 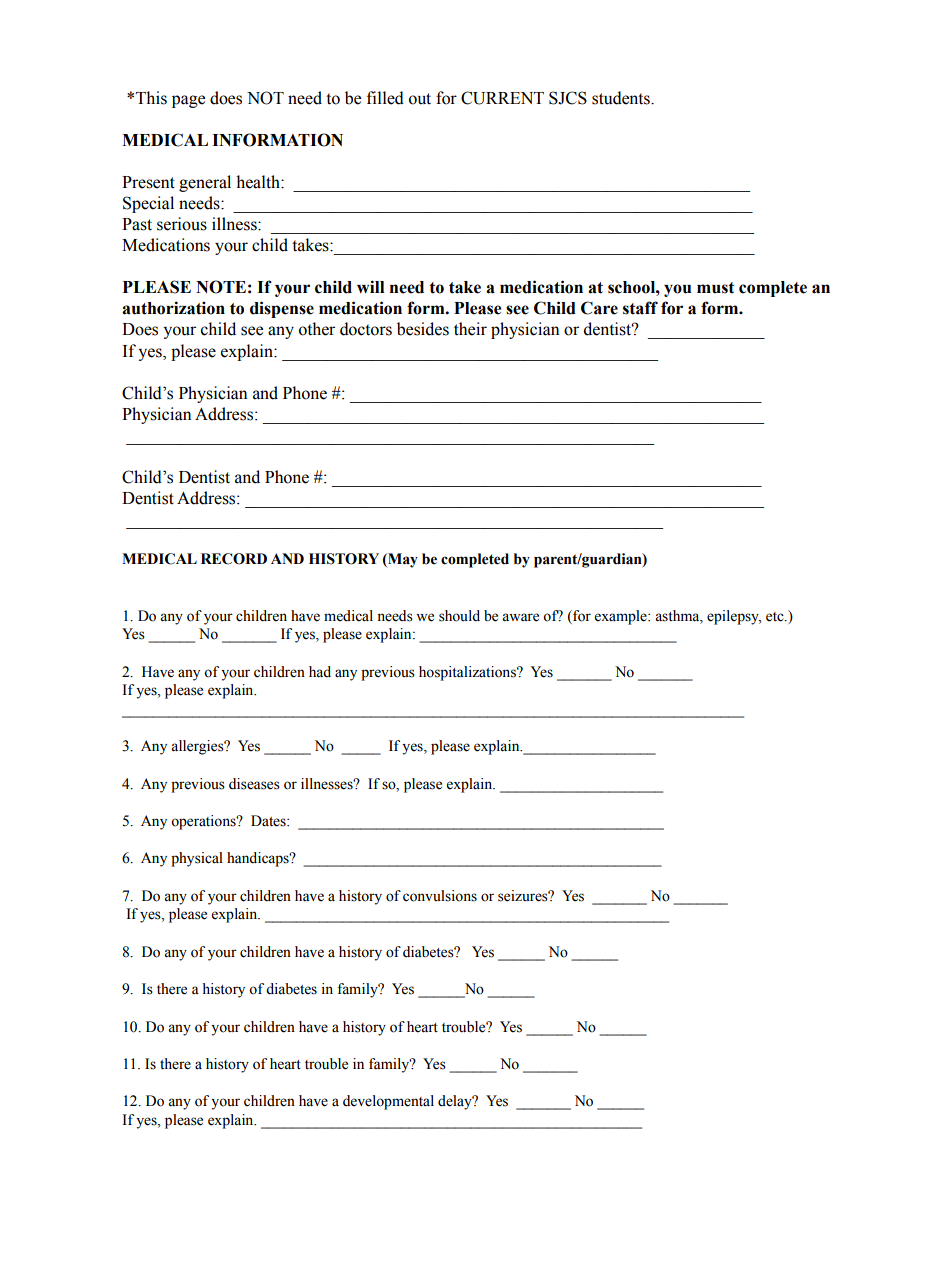 What do you see at coordinates (197, 859) in the screenshot?
I see `physical` at bounding box center [197, 859].
